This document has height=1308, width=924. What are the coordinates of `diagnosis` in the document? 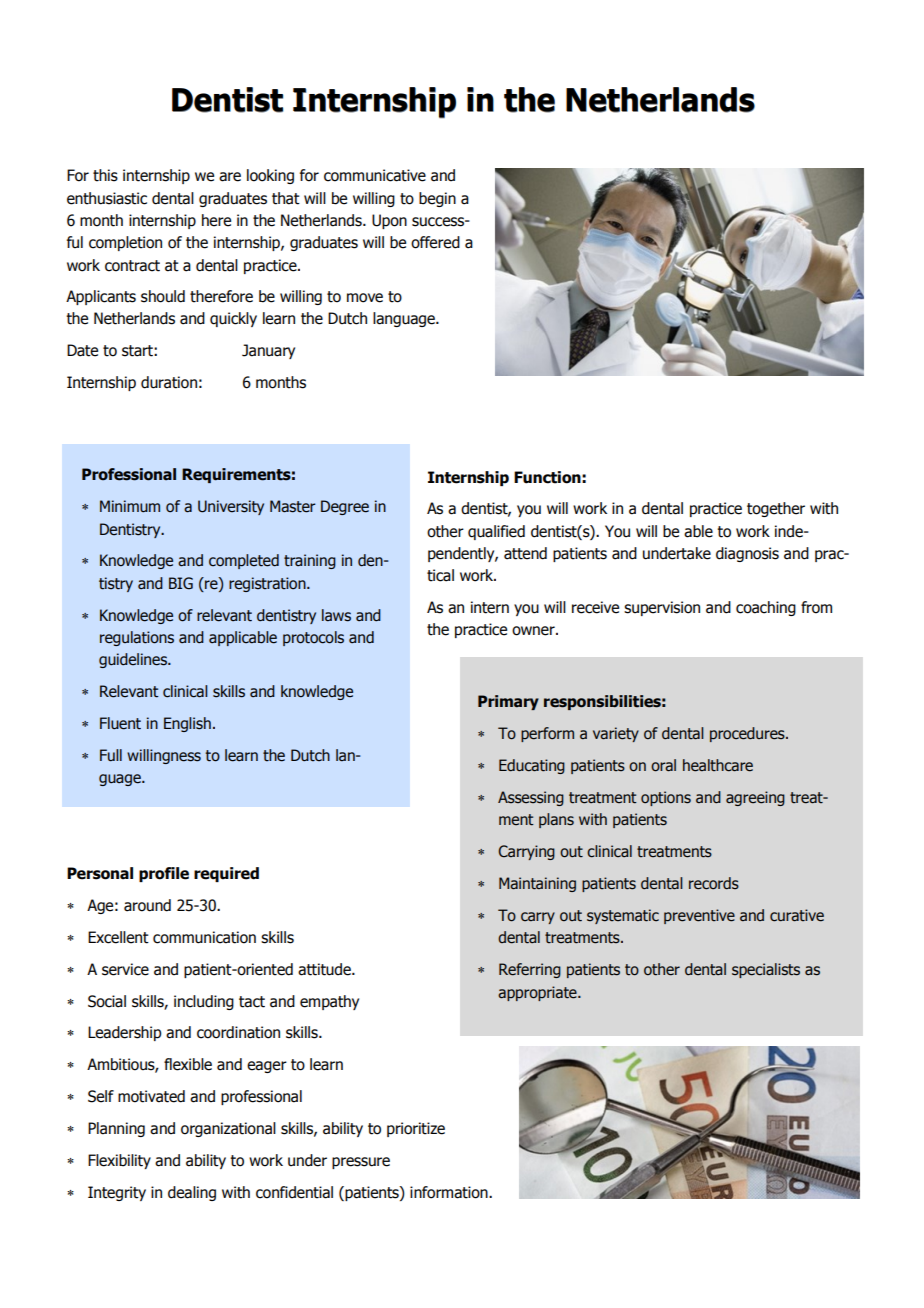 It's located at (747, 554).
